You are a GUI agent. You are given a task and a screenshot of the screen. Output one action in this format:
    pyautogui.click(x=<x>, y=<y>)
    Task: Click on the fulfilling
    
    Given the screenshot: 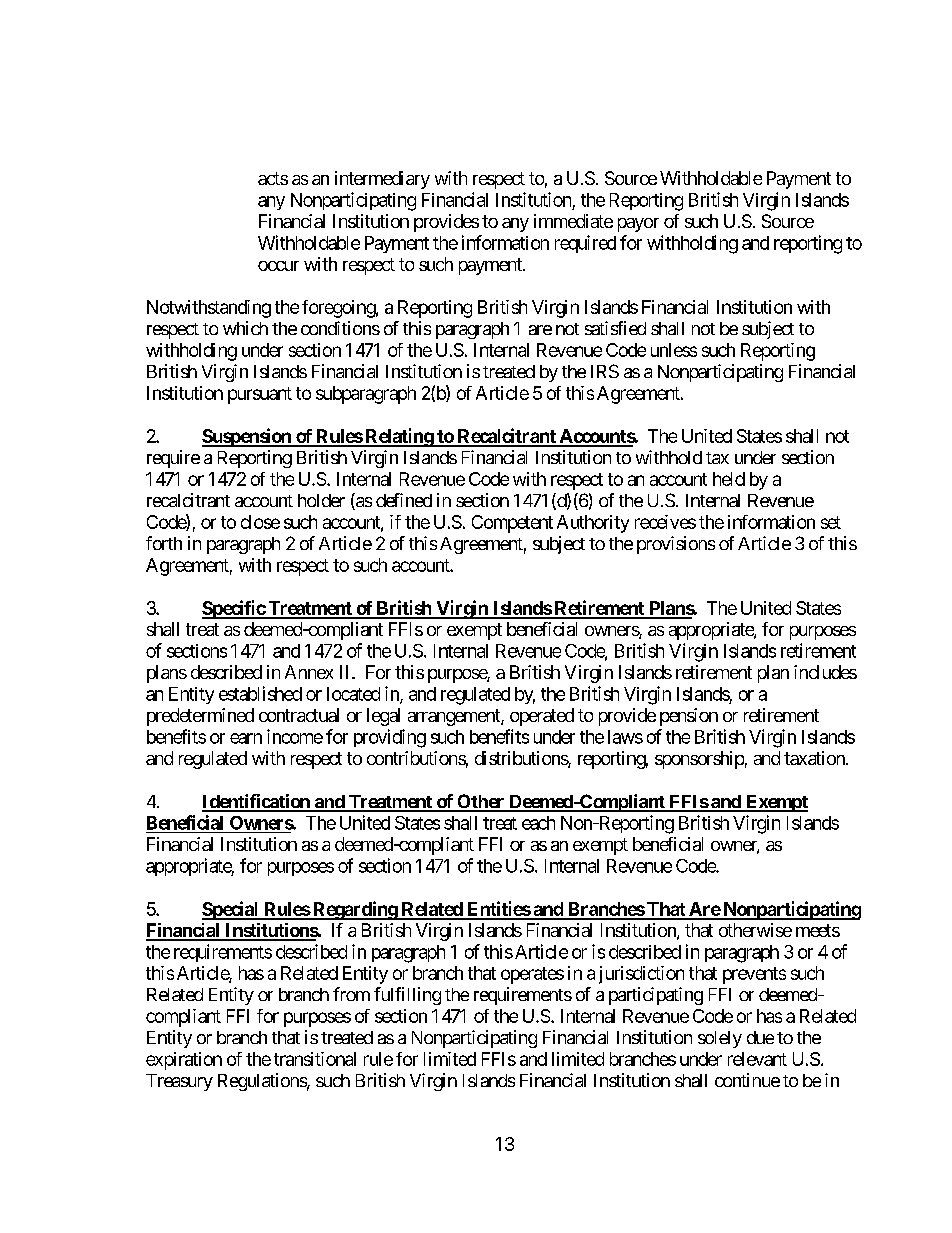 What is the action you would take?
    pyautogui.click(x=407, y=996)
